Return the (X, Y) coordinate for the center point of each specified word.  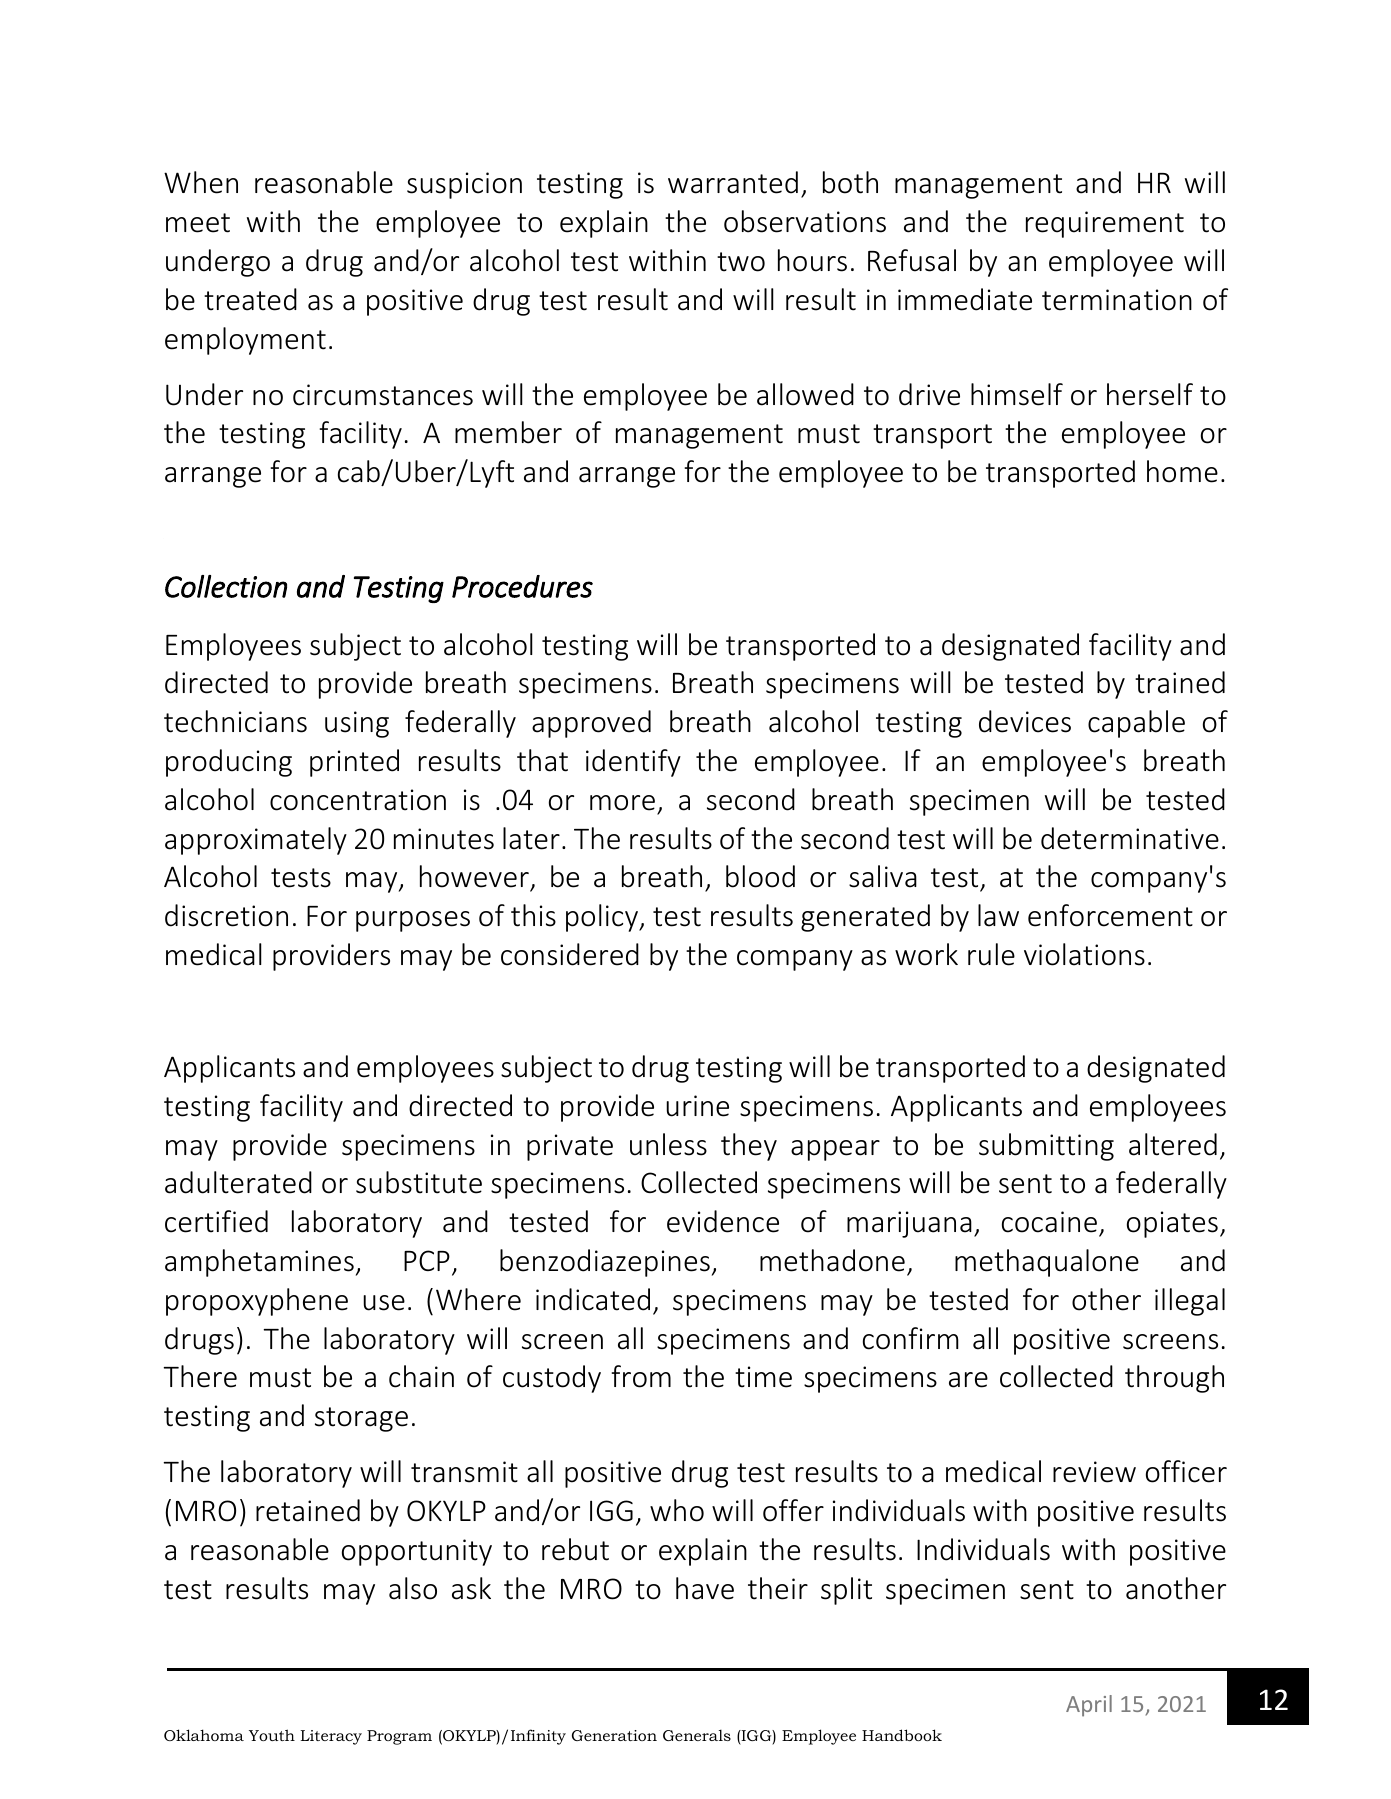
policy (603, 918)
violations (1084, 954)
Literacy (331, 1737)
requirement (1105, 224)
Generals (697, 1735)
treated (250, 299)
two (741, 262)
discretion (226, 915)
